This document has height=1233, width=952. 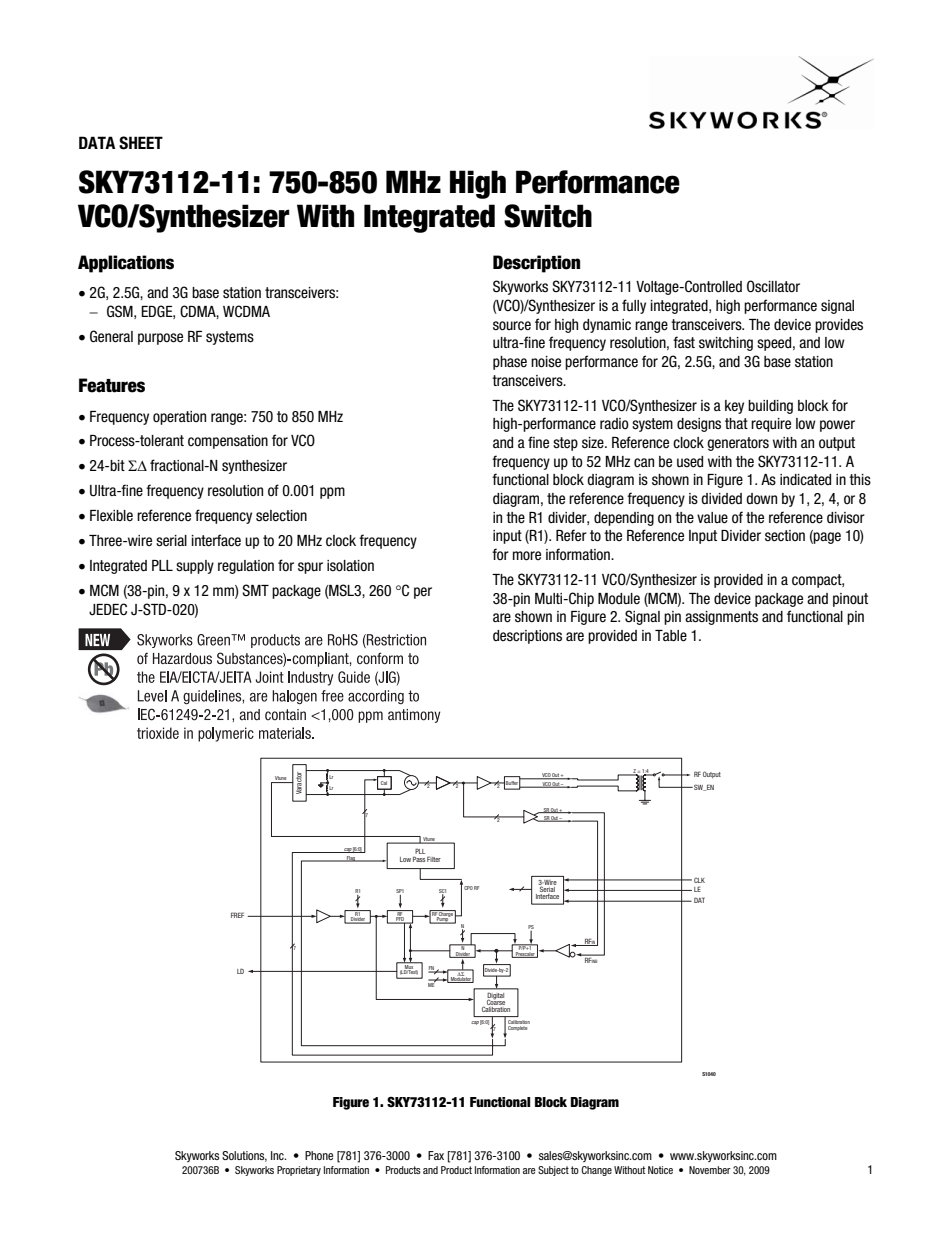 What do you see at coordinates (419, 859) in the document?
I see `Pass` at bounding box center [419, 859].
